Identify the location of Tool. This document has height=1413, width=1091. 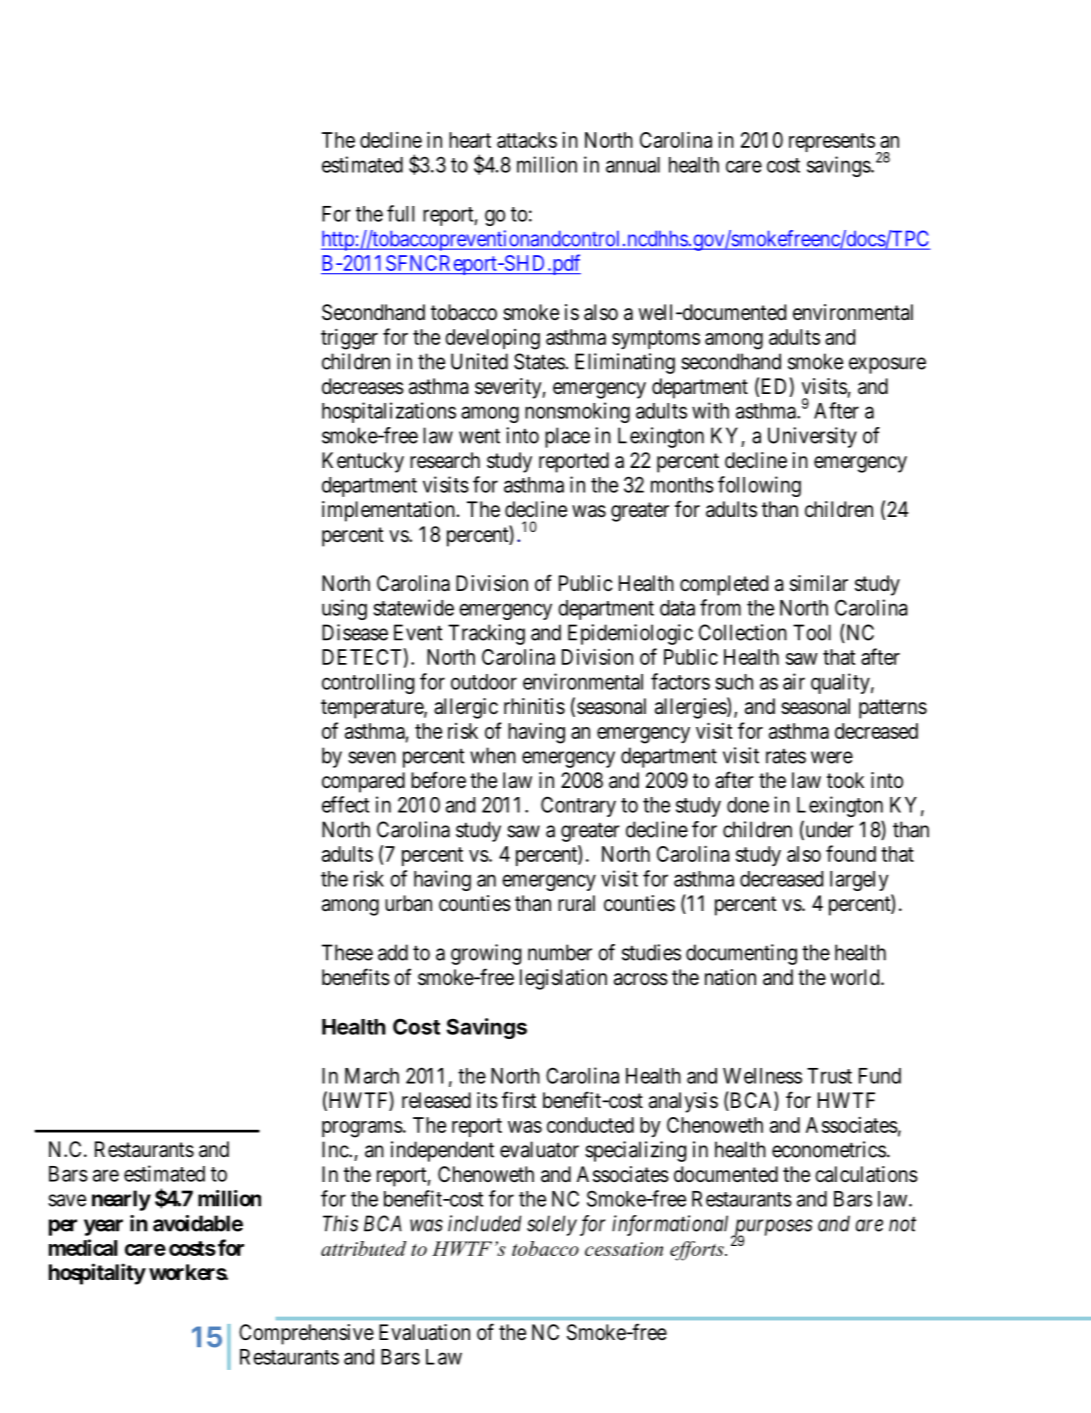
(812, 632).
